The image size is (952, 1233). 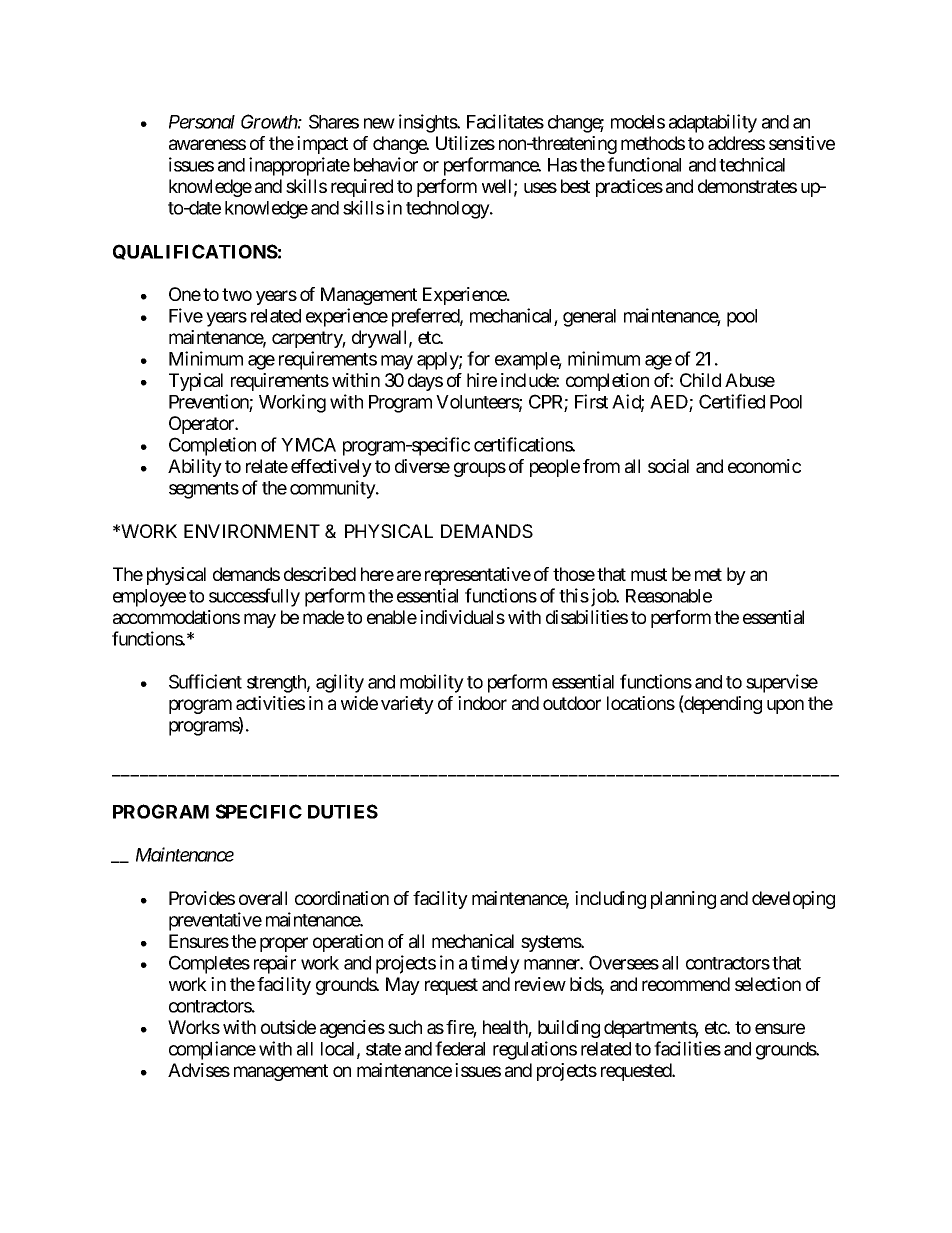 I want to click on recommend, so click(x=686, y=984).
